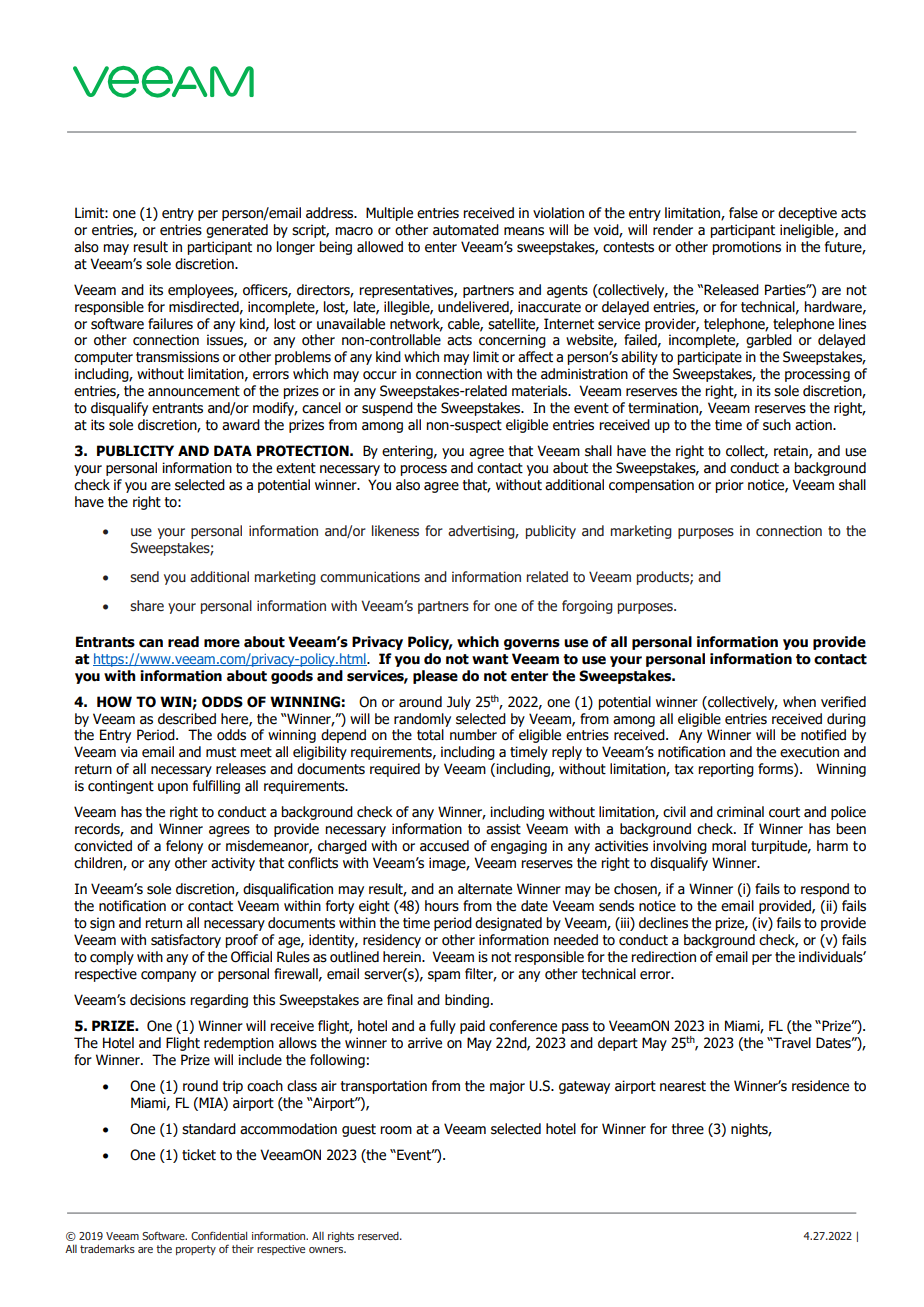 This page has width=924, height=1307. What do you see at coordinates (219, 1235) in the page?
I see `Confidential` at bounding box center [219, 1235].
